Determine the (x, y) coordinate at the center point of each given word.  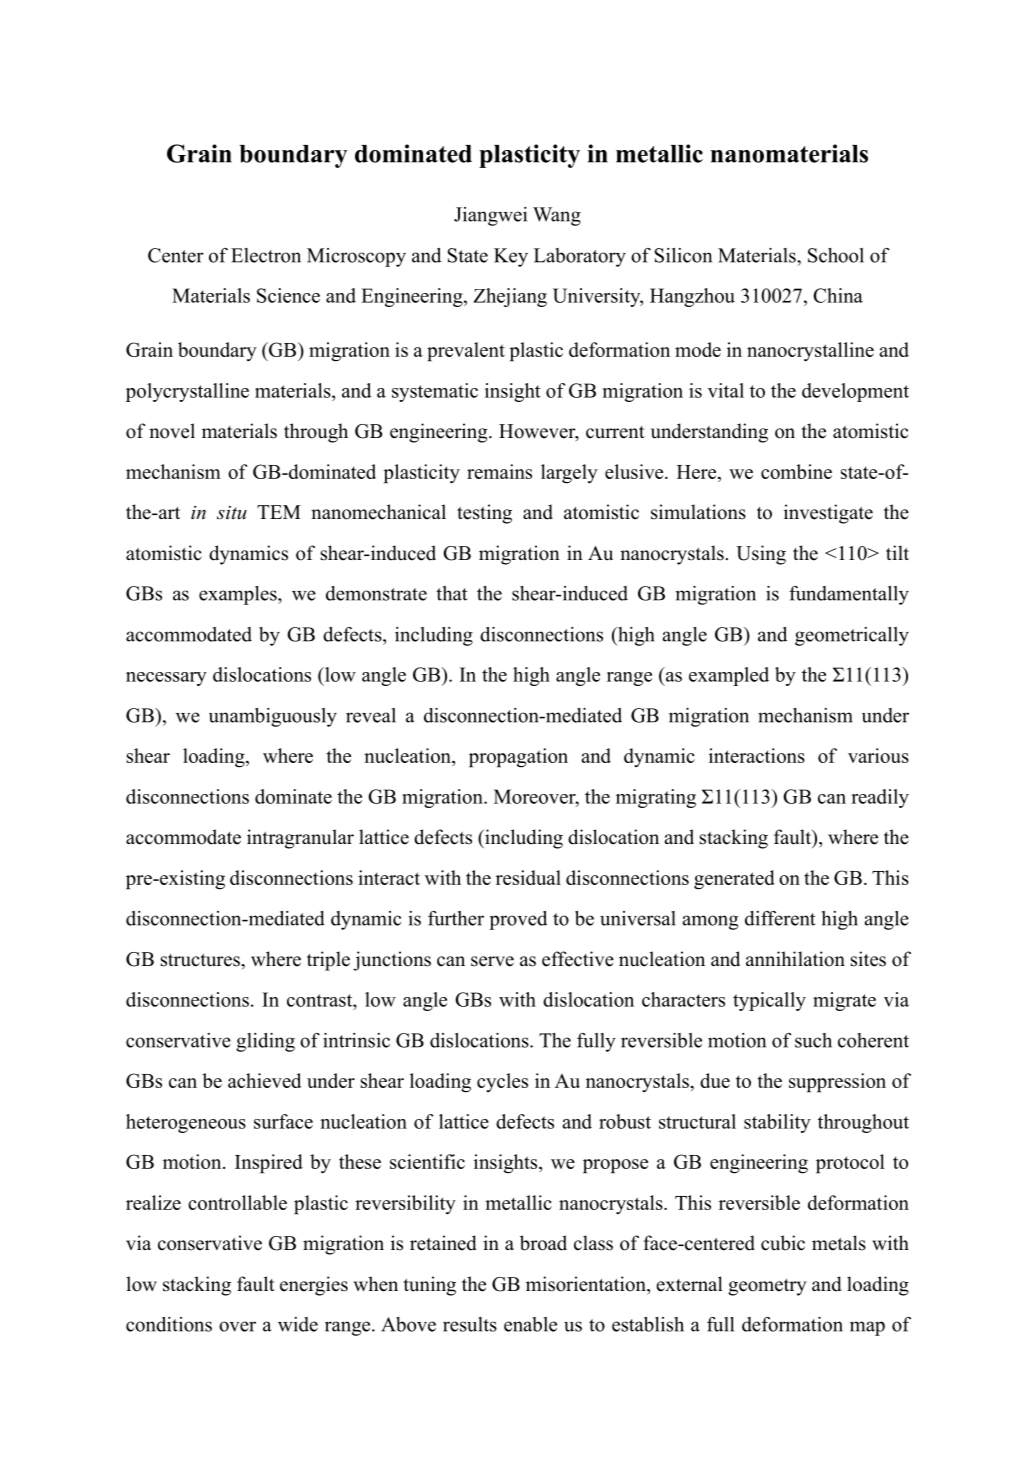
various (878, 755)
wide (298, 1324)
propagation (518, 758)
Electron (266, 255)
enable (530, 1324)
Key (511, 257)
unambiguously (273, 717)
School (836, 255)
